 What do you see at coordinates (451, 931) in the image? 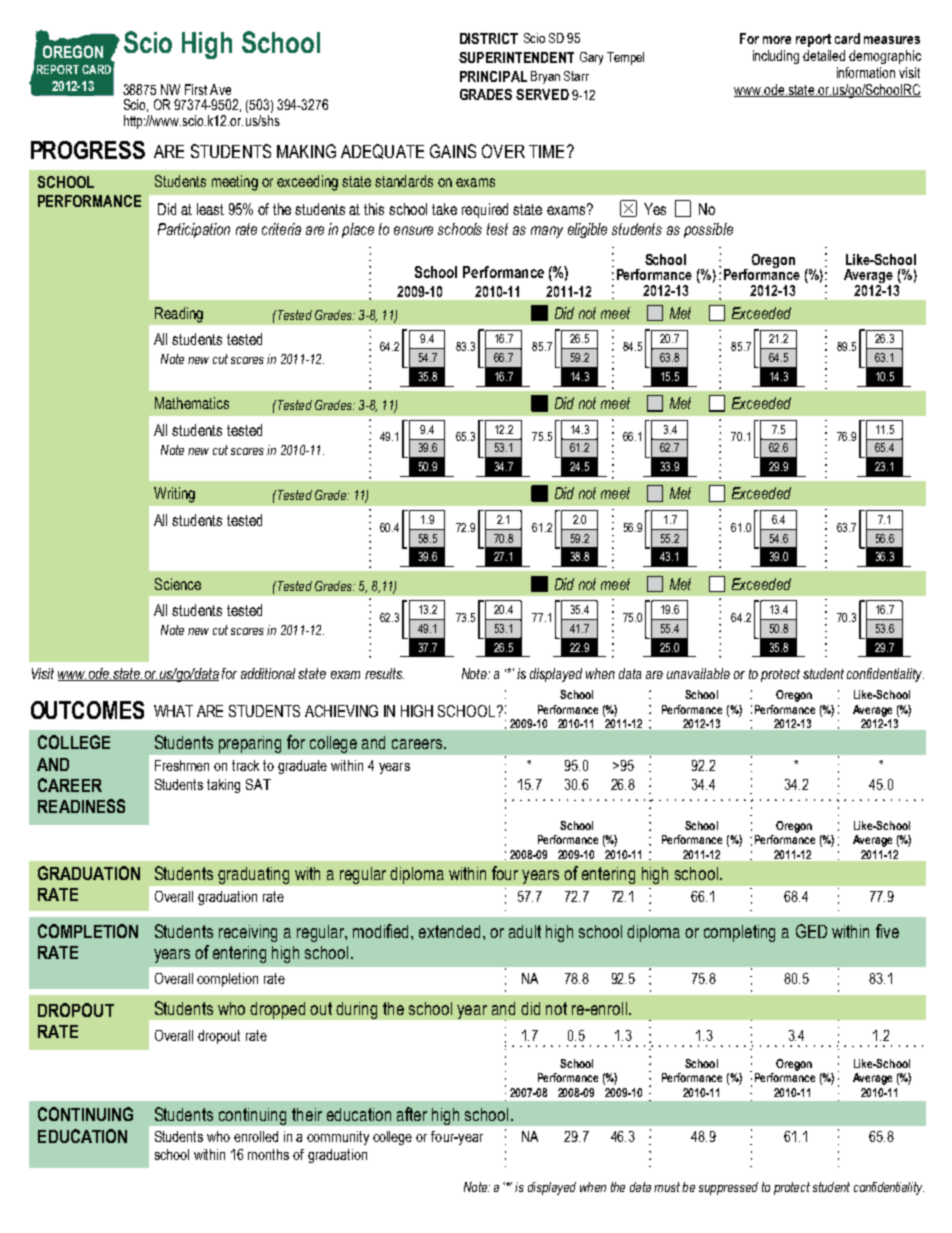
I see `extended` at bounding box center [451, 931].
